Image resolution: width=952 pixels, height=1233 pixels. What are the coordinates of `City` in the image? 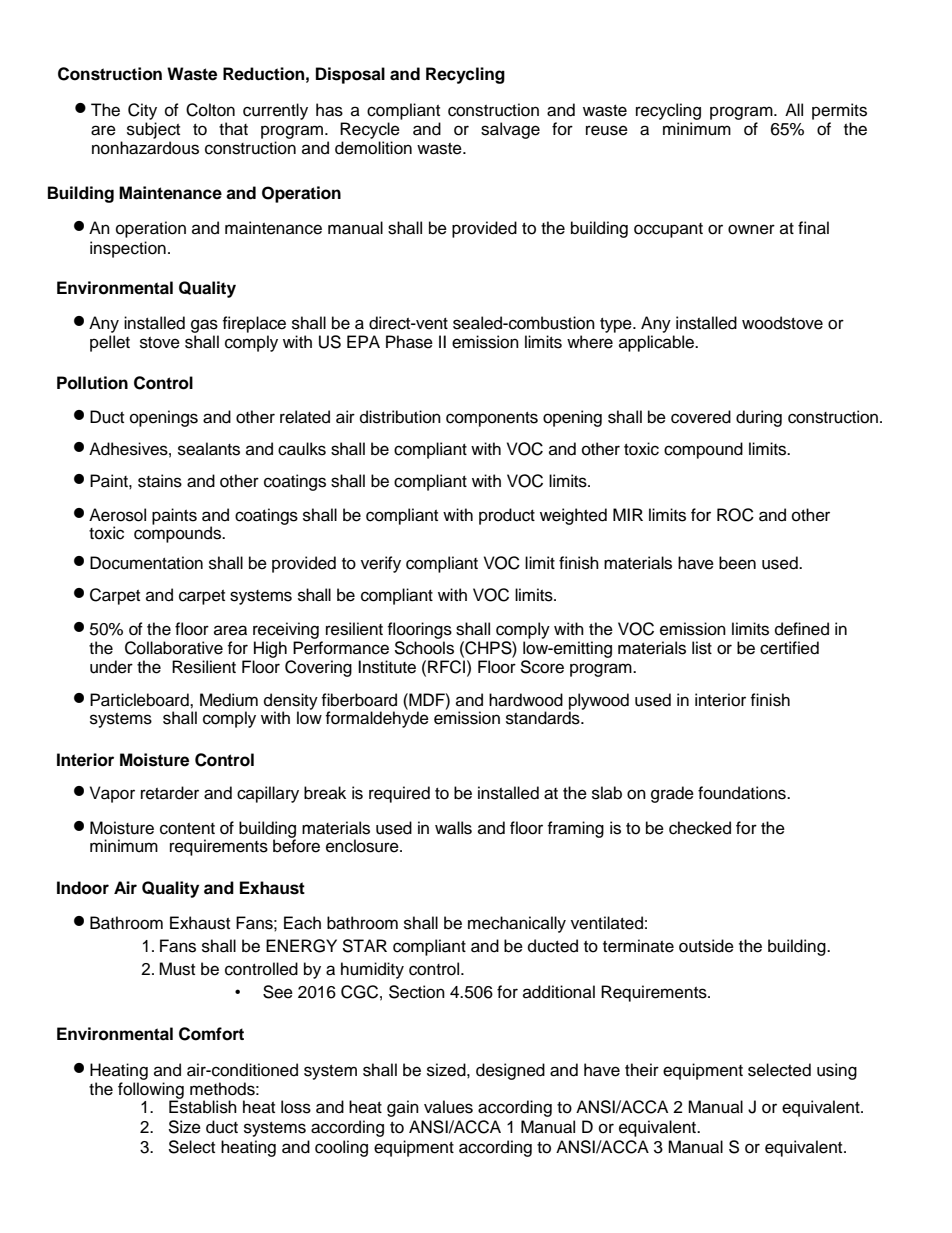 It's located at (142, 111).
